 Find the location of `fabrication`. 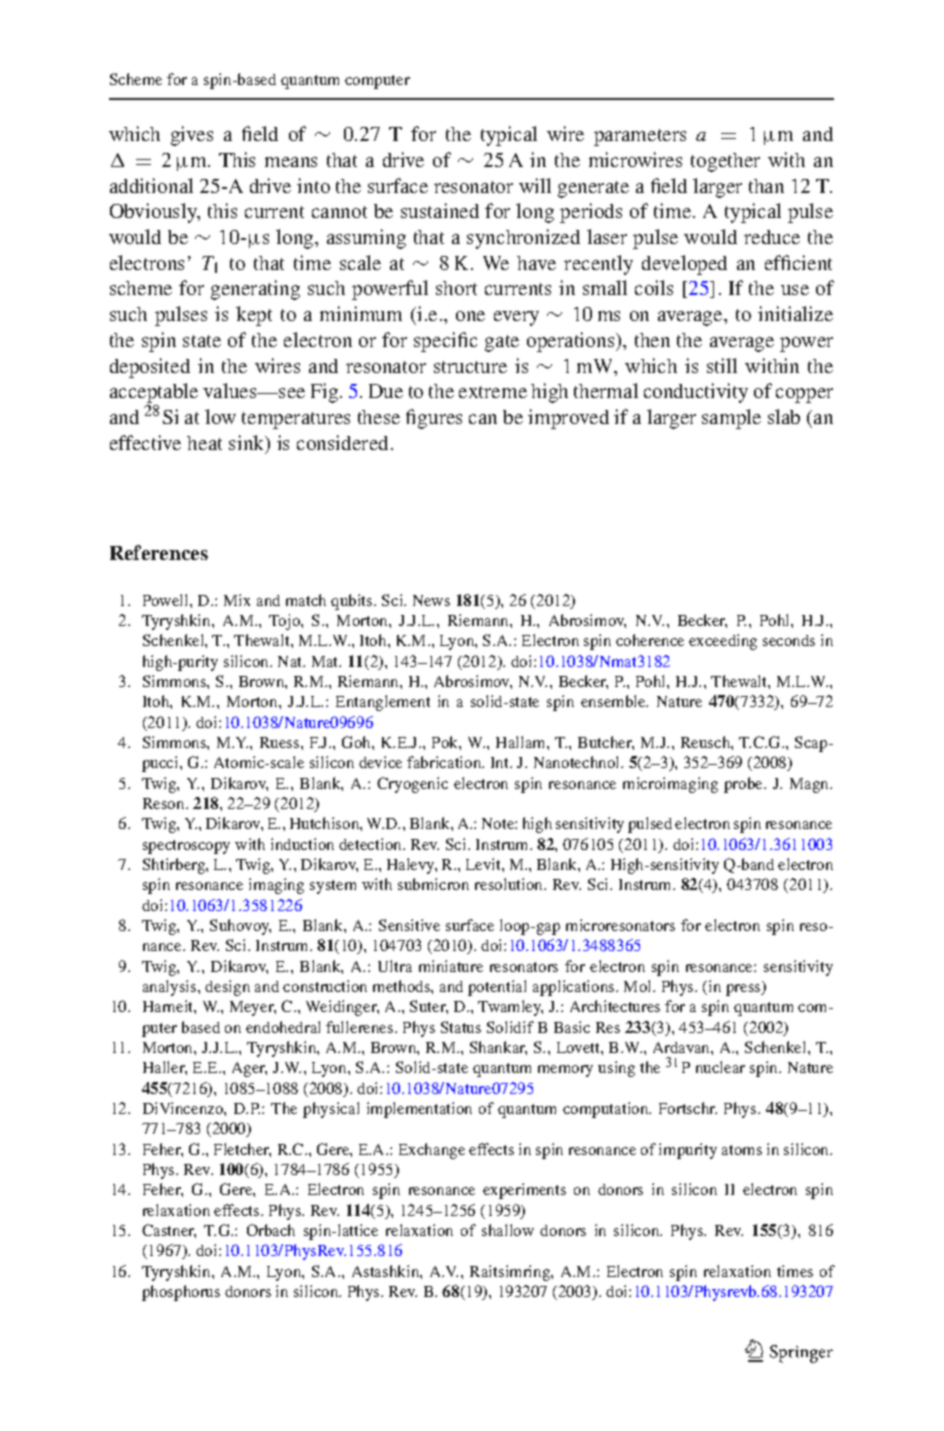

fabrication is located at coordinates (445, 762).
